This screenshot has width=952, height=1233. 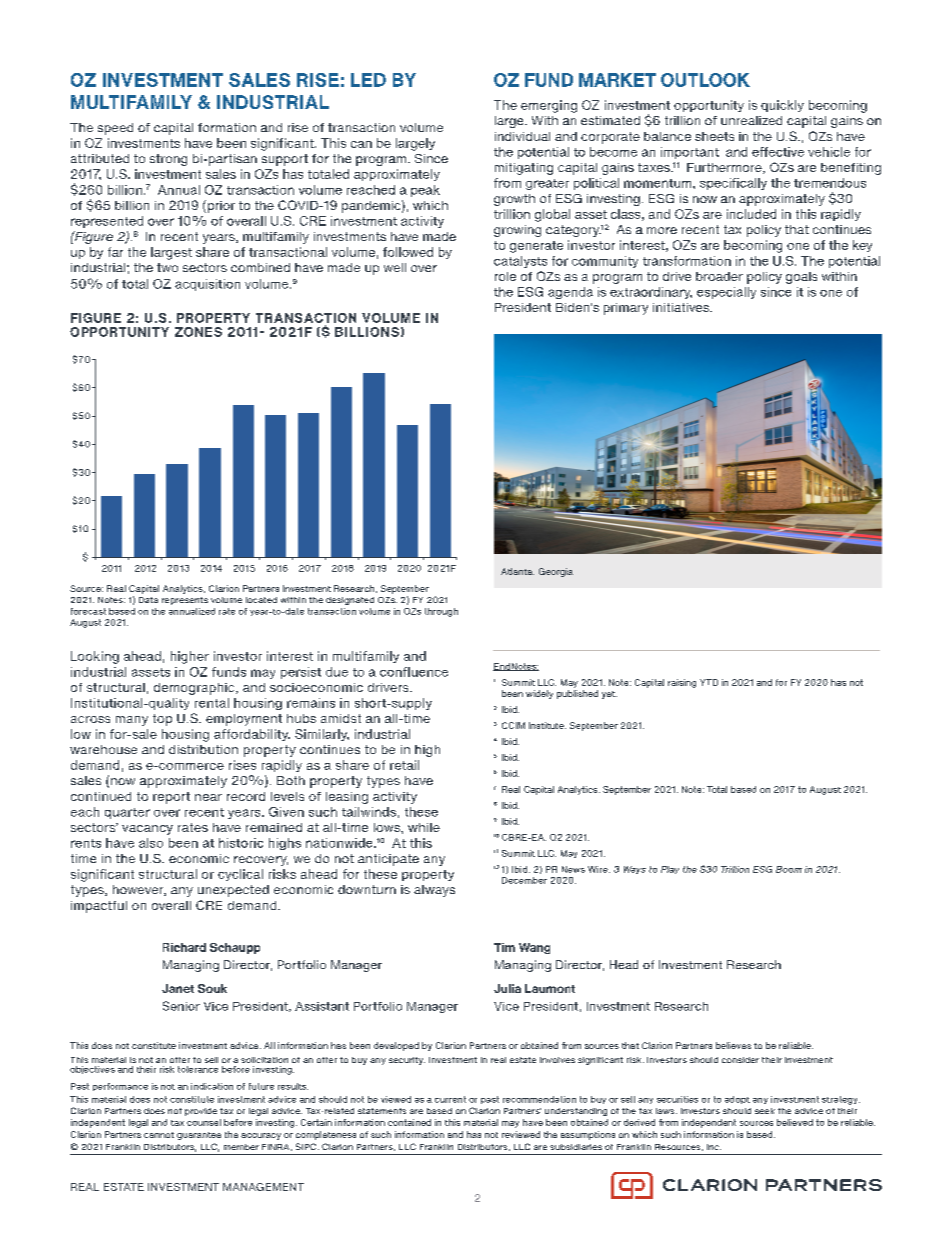 What do you see at coordinates (556, 572) in the screenshot?
I see `Georgia` at bounding box center [556, 572].
